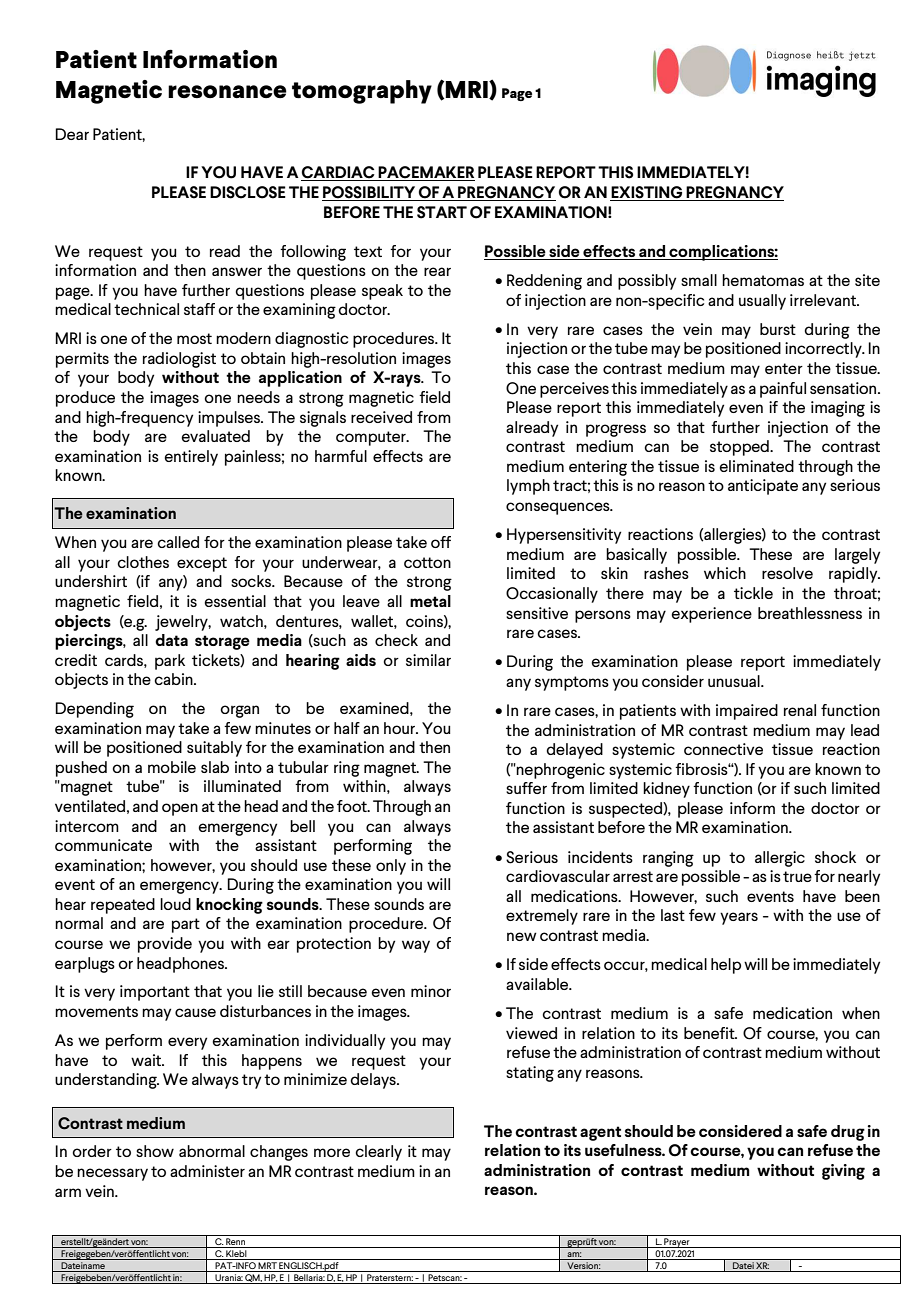 The width and height of the document is (924, 1308). What do you see at coordinates (180, 809) in the document?
I see `open` at bounding box center [180, 809].
